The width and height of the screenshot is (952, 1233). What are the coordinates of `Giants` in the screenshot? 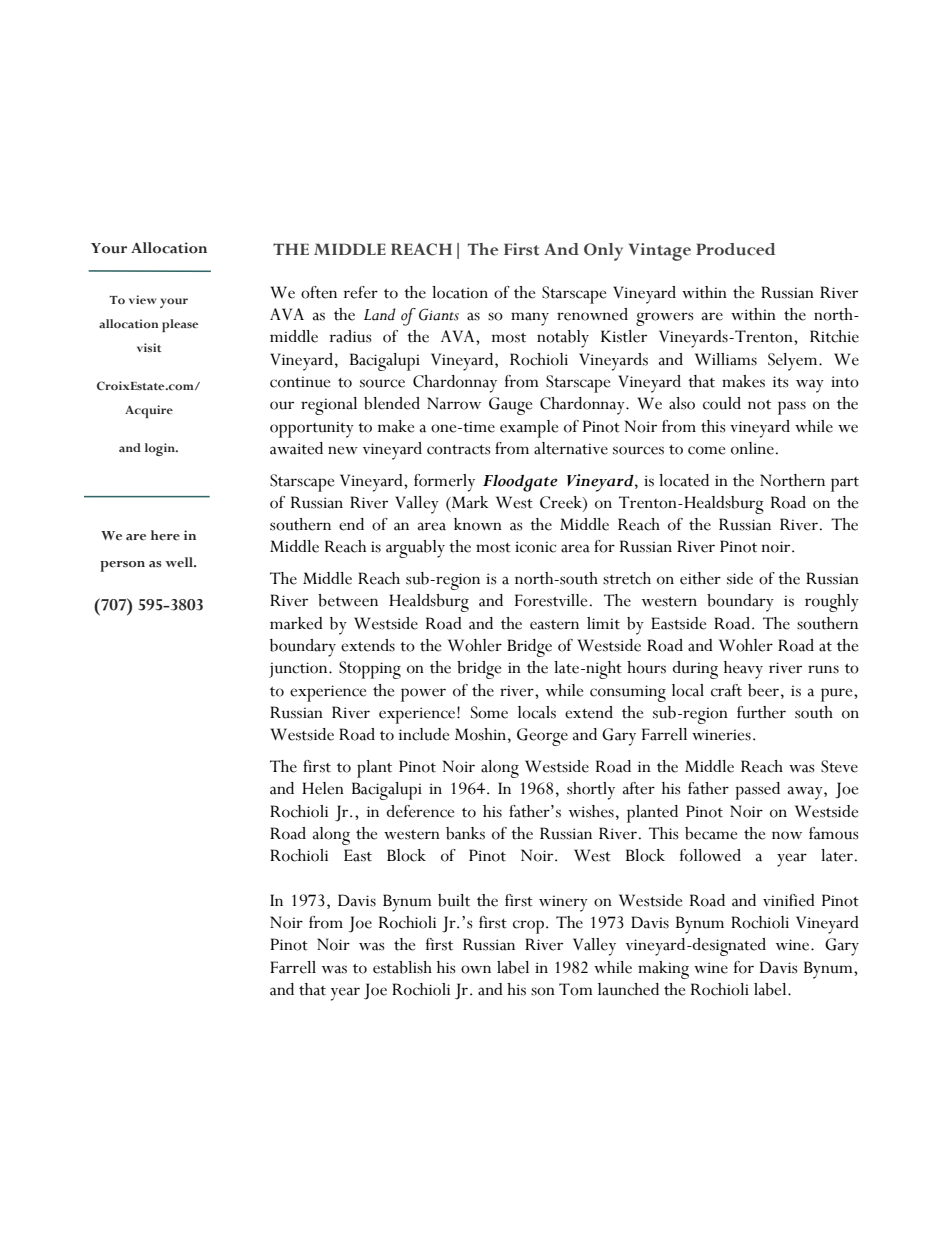 It's located at (439, 314).
